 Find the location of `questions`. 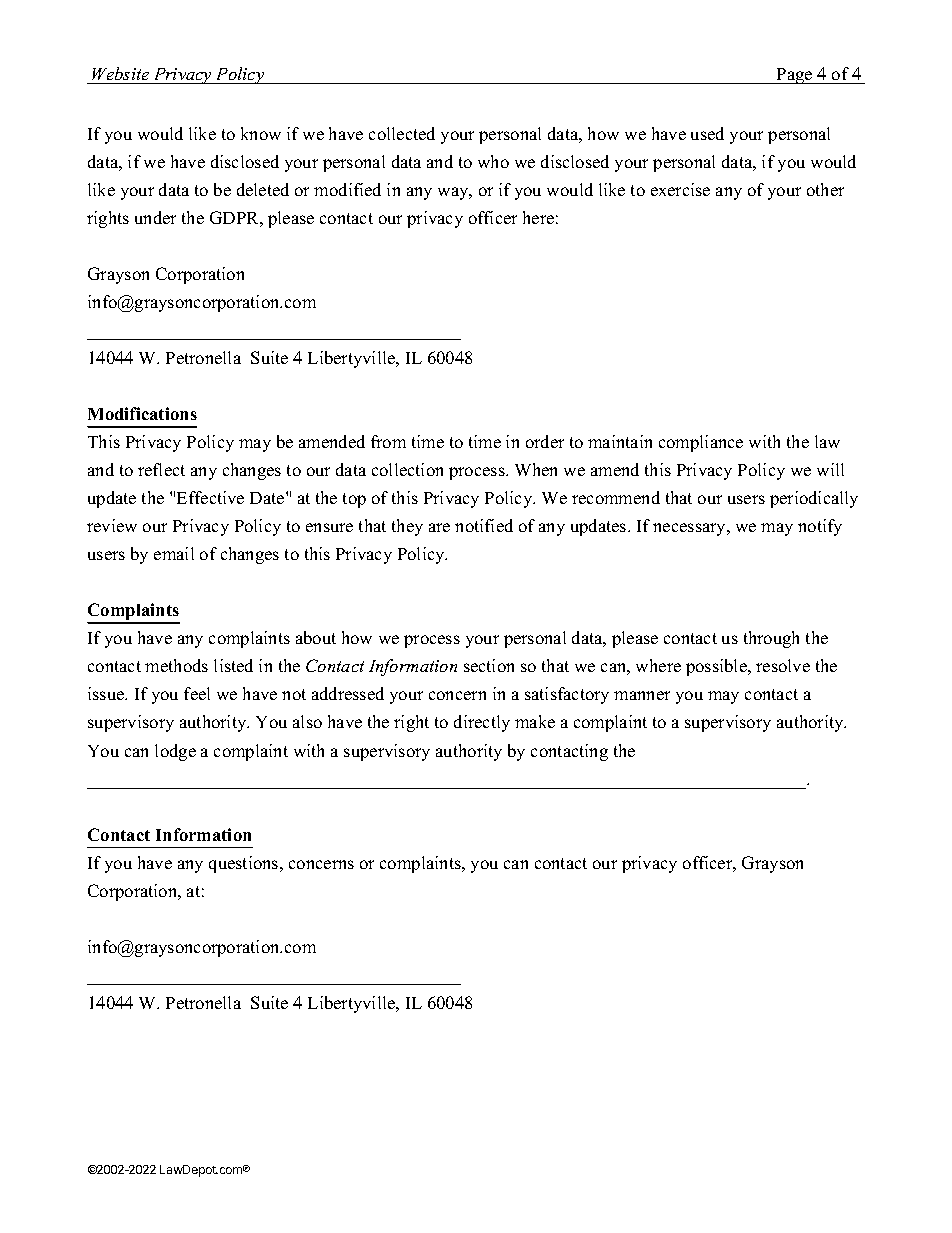

questions is located at coordinates (245, 864).
